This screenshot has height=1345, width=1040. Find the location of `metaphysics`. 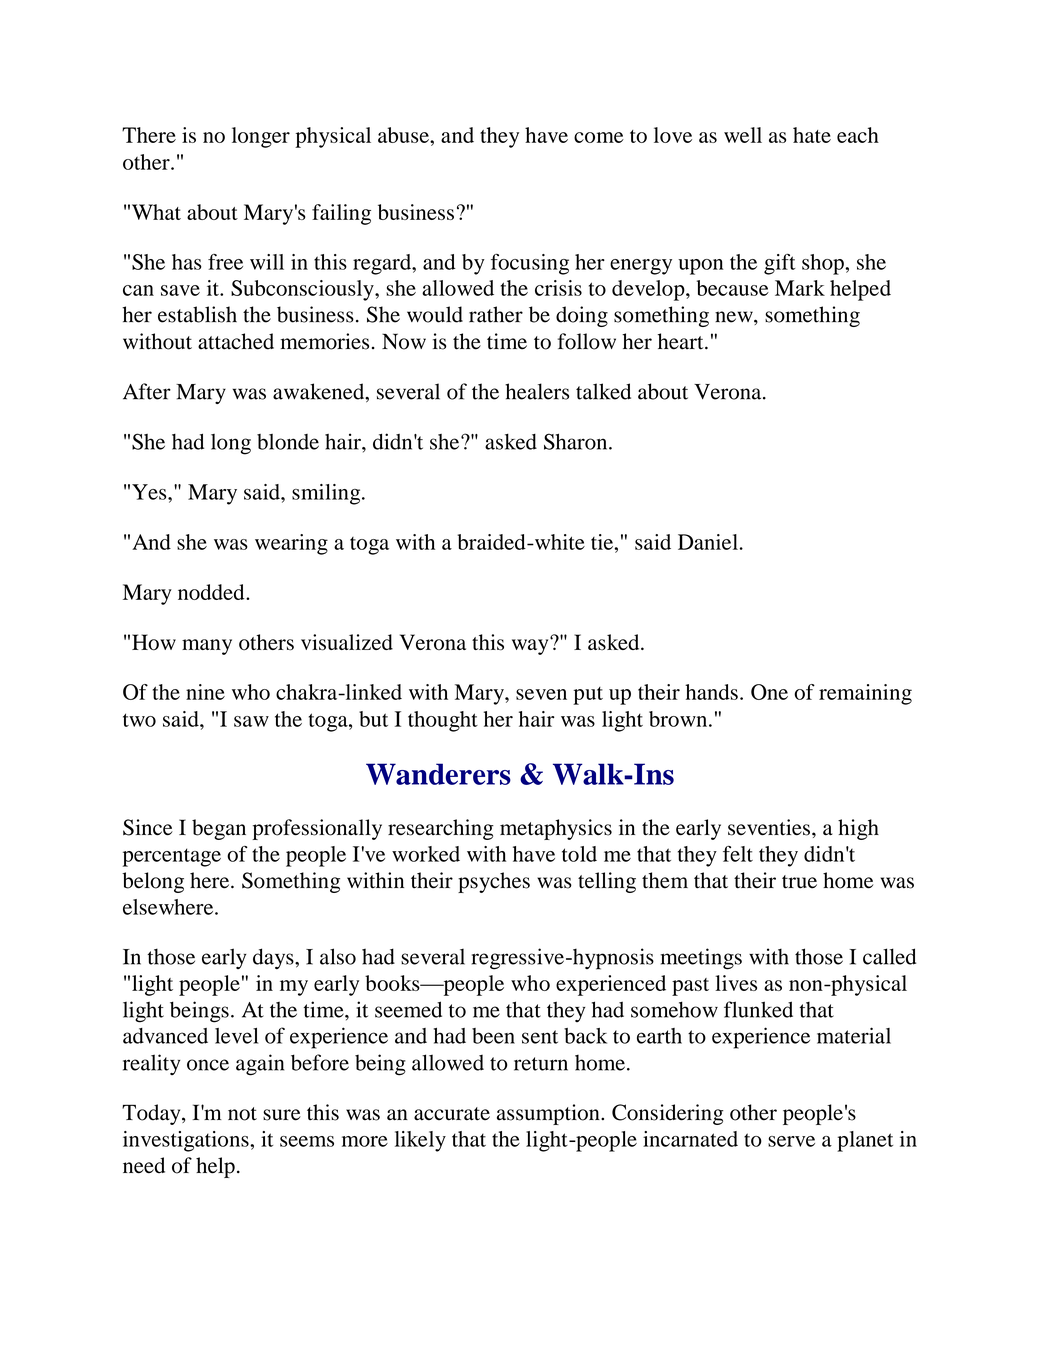

metaphysics is located at coordinates (556, 829).
